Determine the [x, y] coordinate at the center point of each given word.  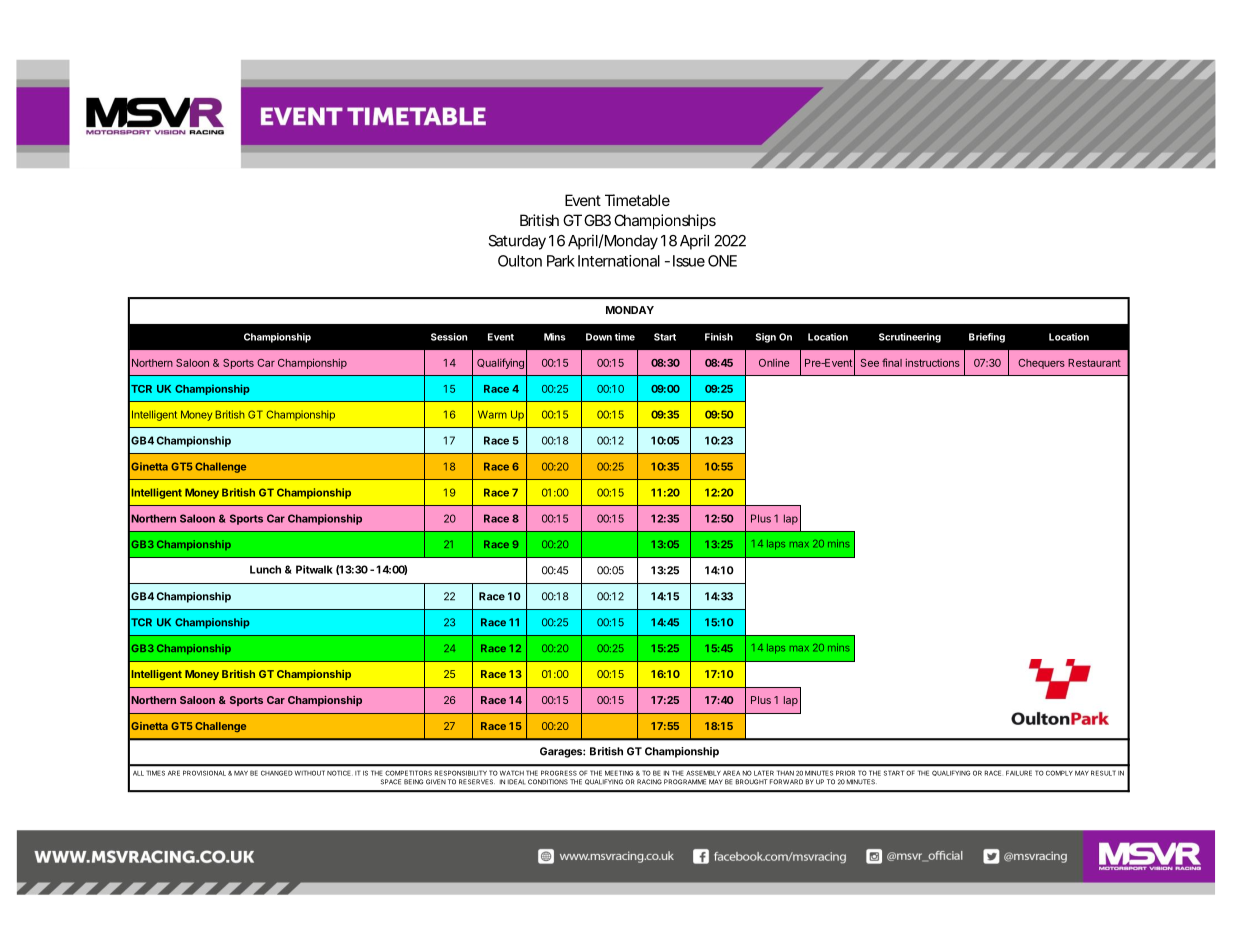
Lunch [265, 569]
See [870, 363]
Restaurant [1094, 363]
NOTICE [340, 773]
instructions [933, 362]
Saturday [517, 242]
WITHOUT [310, 773]
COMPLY [1059, 773]
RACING [649, 782]
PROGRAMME [685, 782]
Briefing [987, 338]
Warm [492, 414]
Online [774, 362]
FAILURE [1019, 773]
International [619, 261]
